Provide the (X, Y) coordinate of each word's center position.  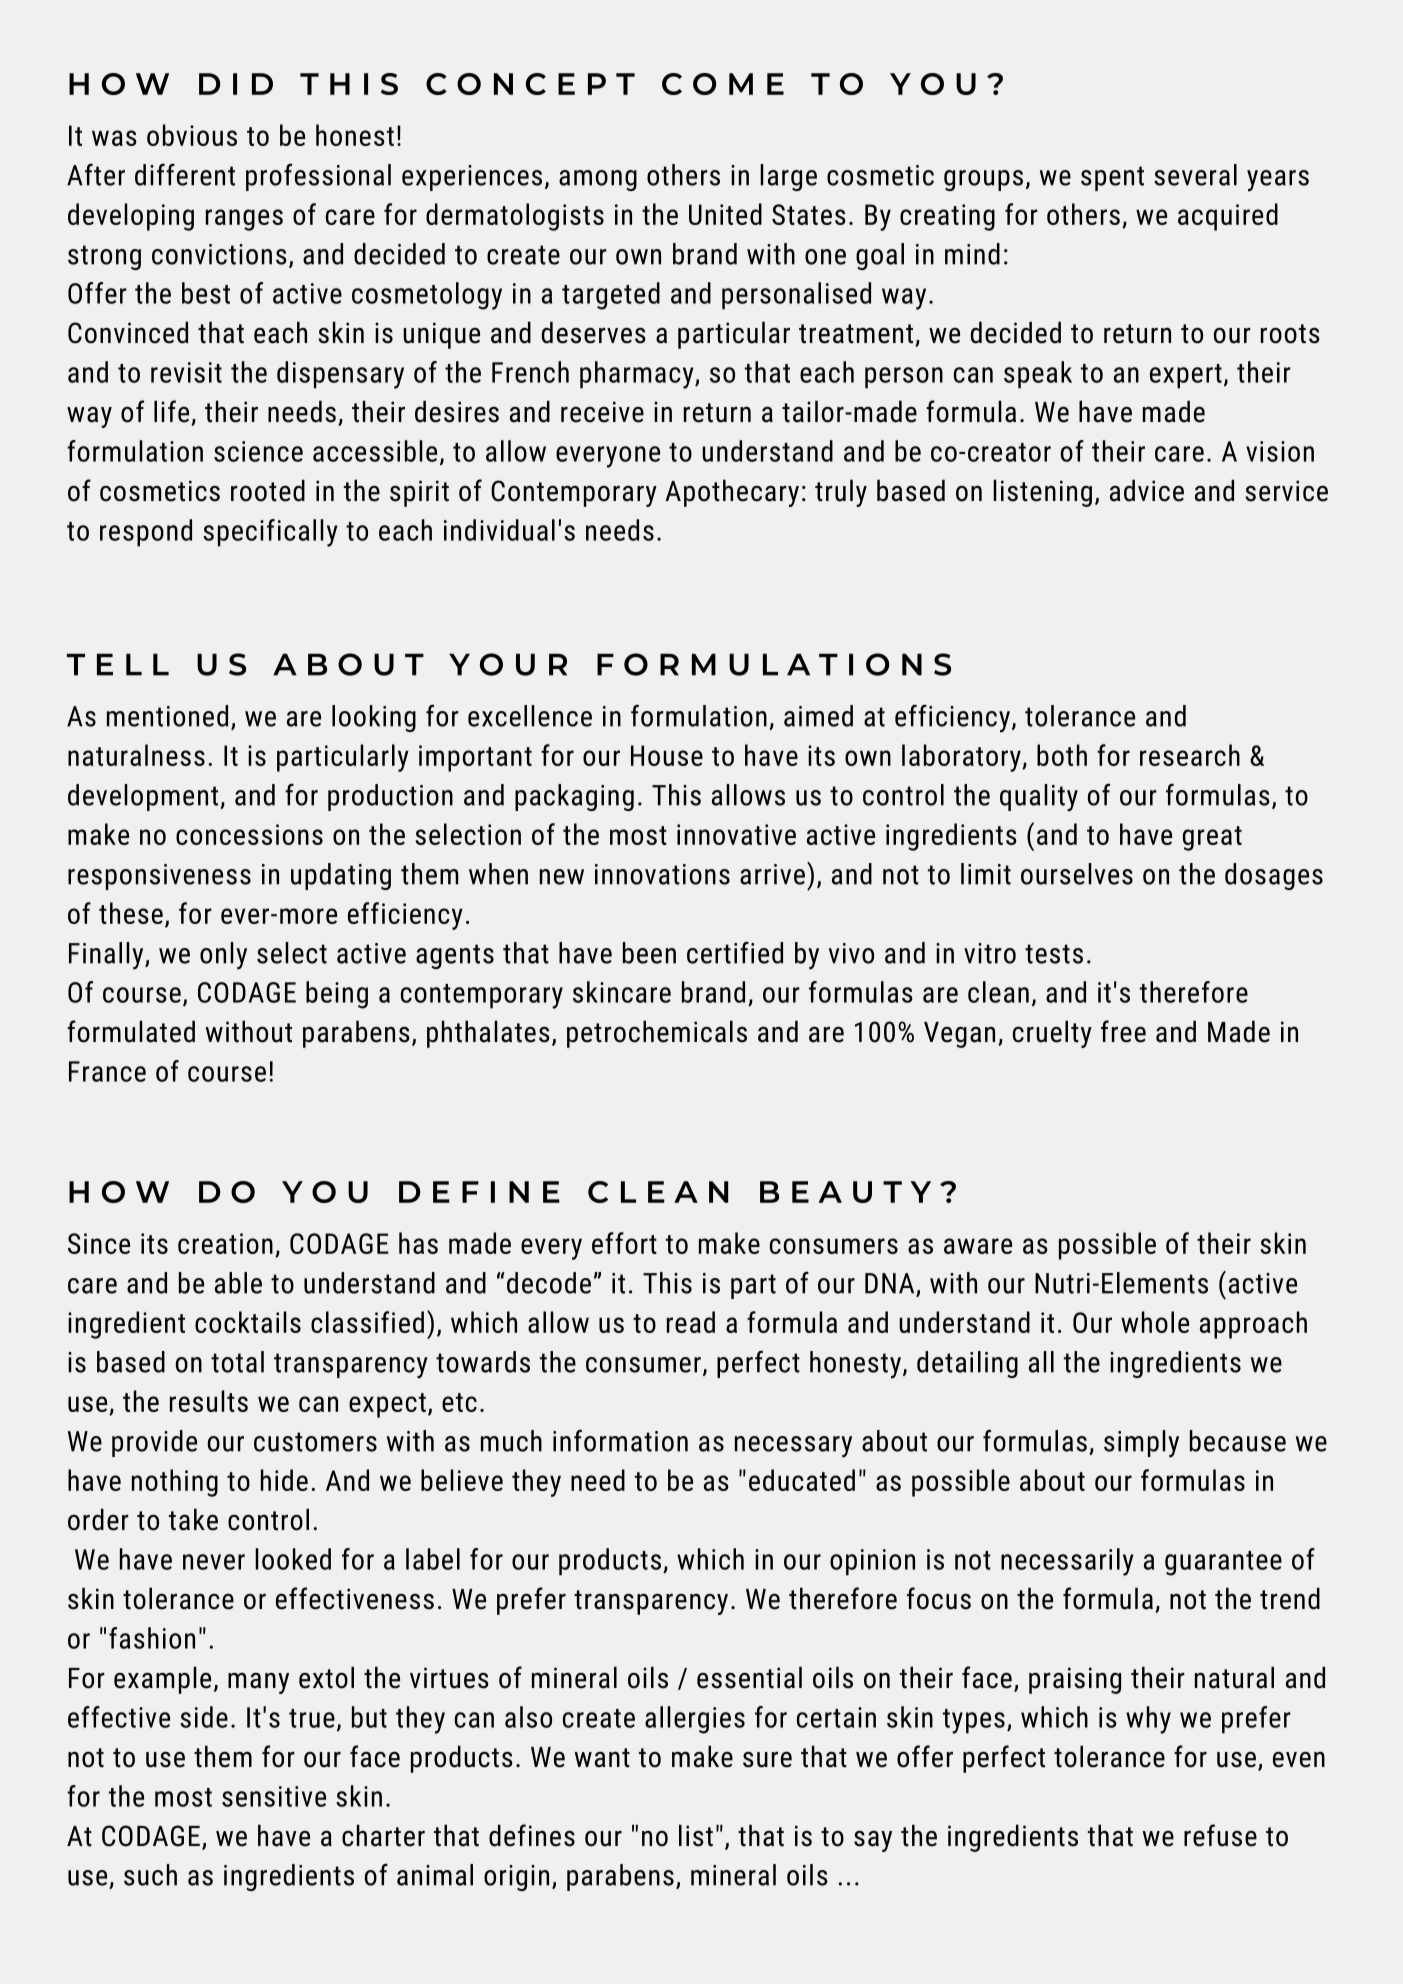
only (223, 956)
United (725, 214)
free (1123, 1031)
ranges (244, 220)
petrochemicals (657, 1034)
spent (1112, 178)
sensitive (274, 1796)
